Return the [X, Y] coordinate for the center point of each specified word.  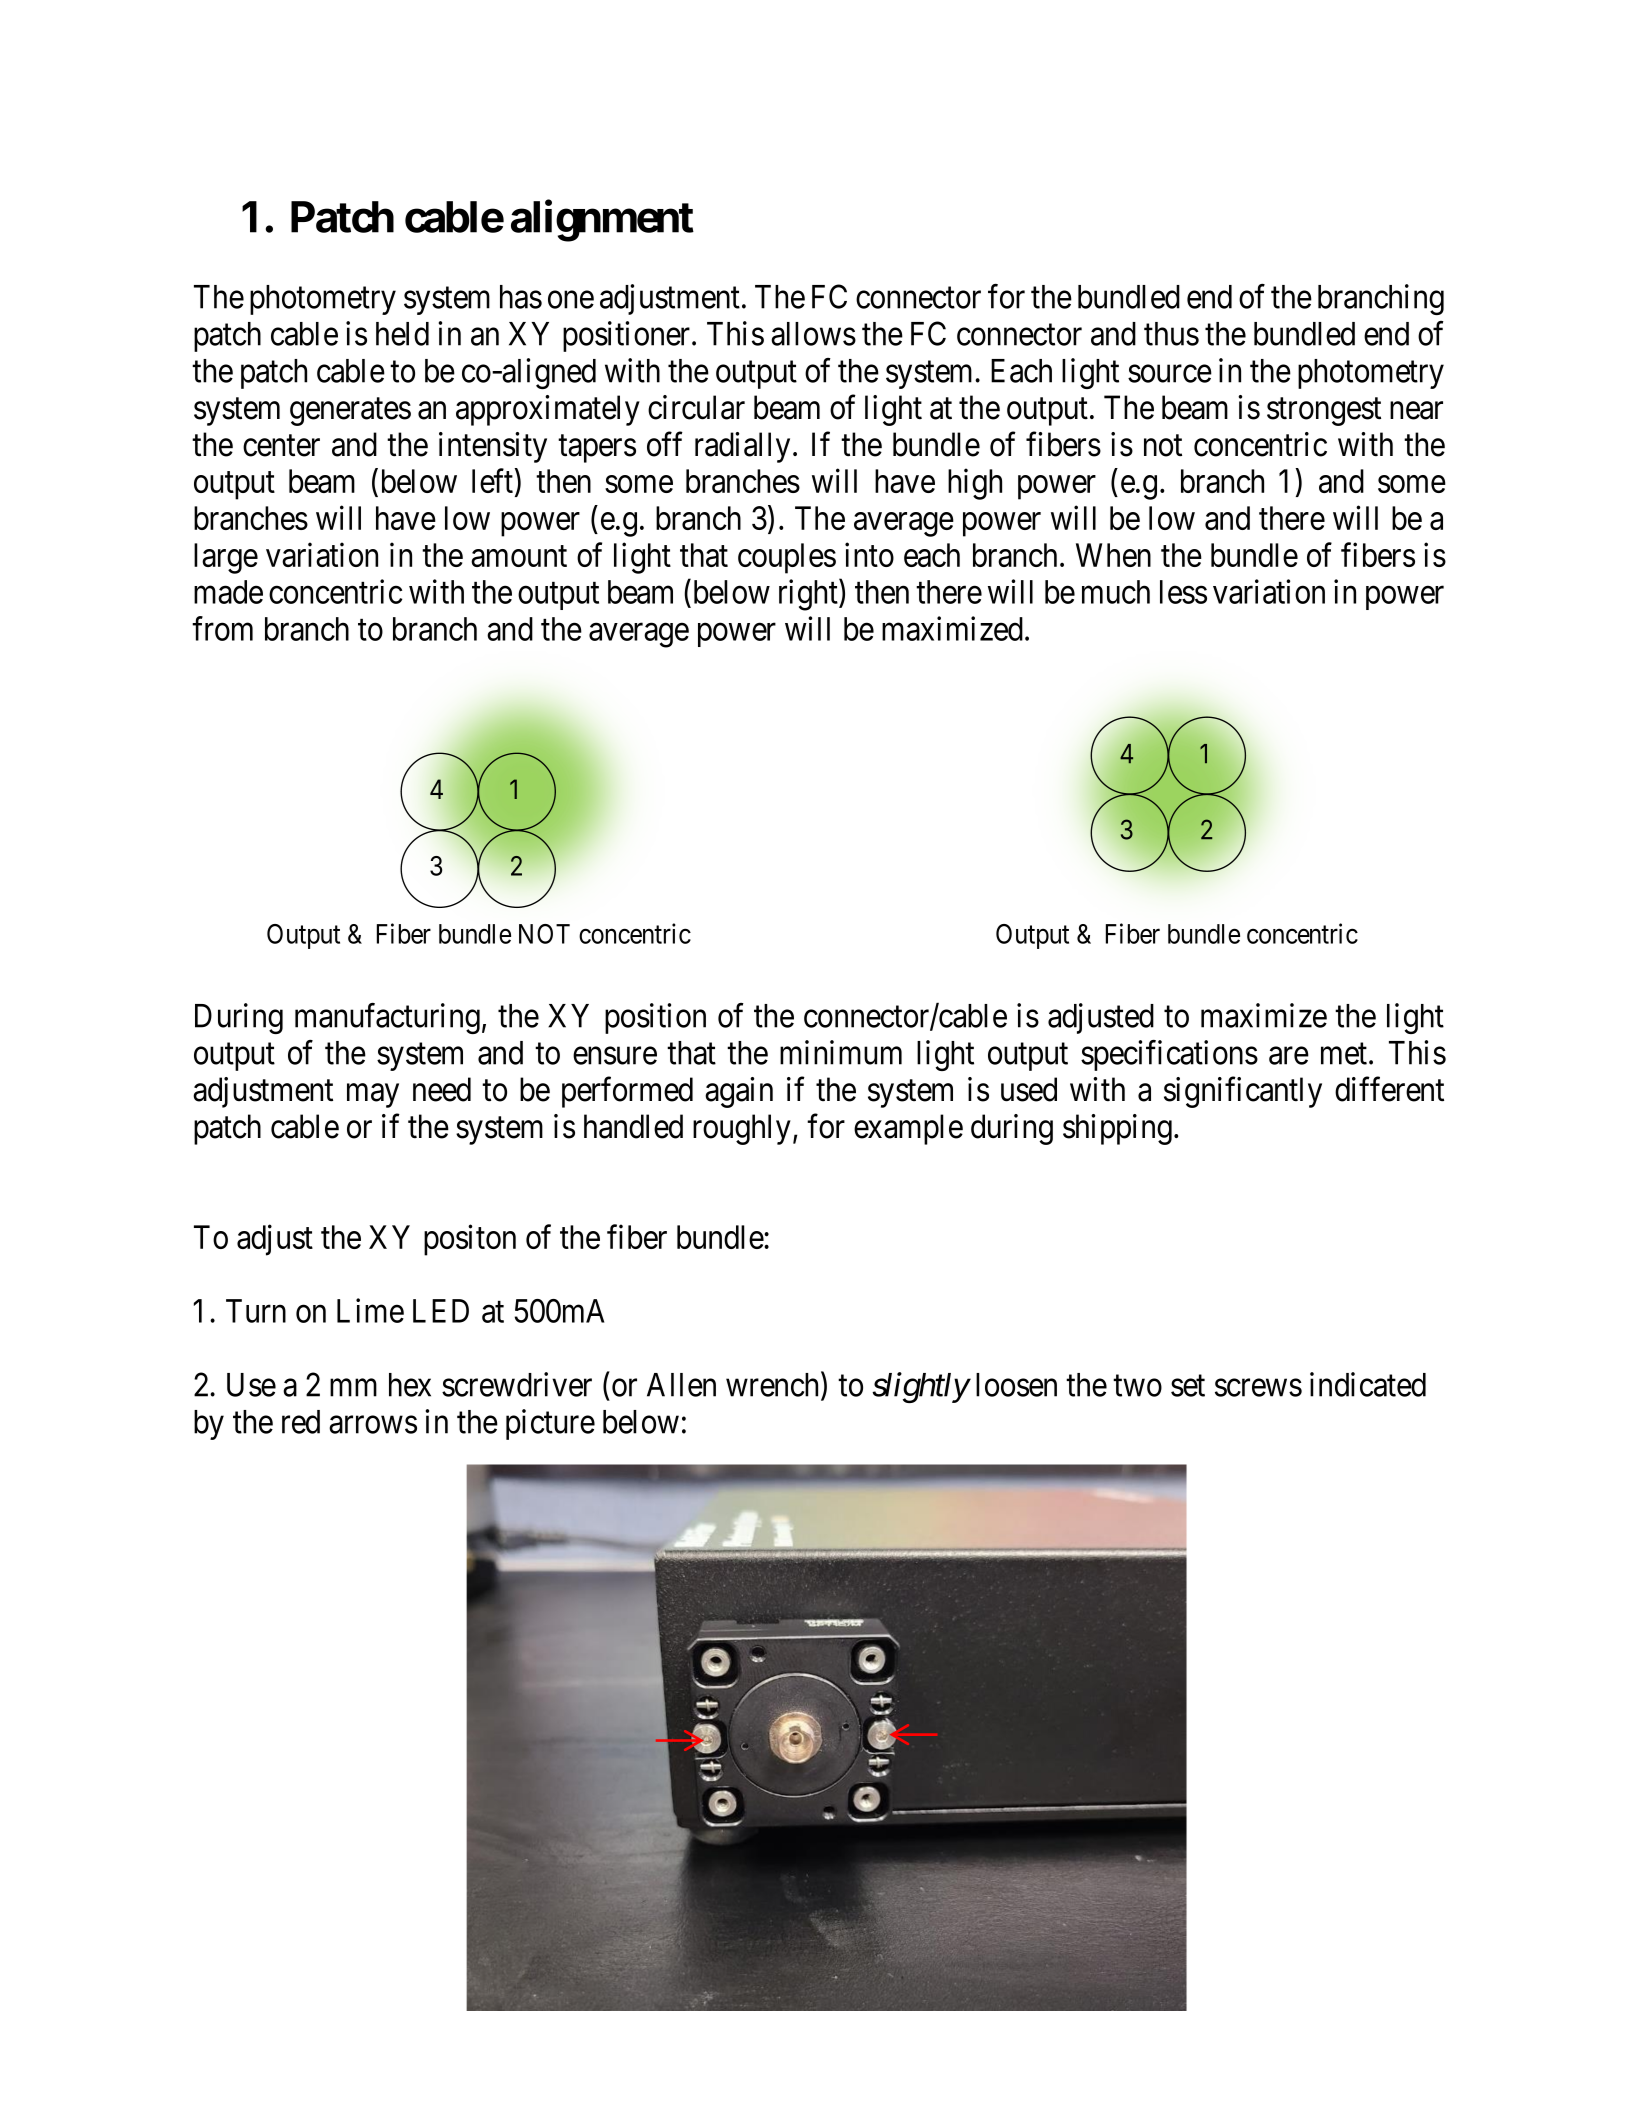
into [869, 554]
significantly [1243, 1092]
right [809, 595]
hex [410, 1385]
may [373, 1096]
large [226, 558]
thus [1171, 334]
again [739, 1092]
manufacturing [387, 1018]
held [402, 334]
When [1113, 555]
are [1289, 1056]
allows [813, 334]
